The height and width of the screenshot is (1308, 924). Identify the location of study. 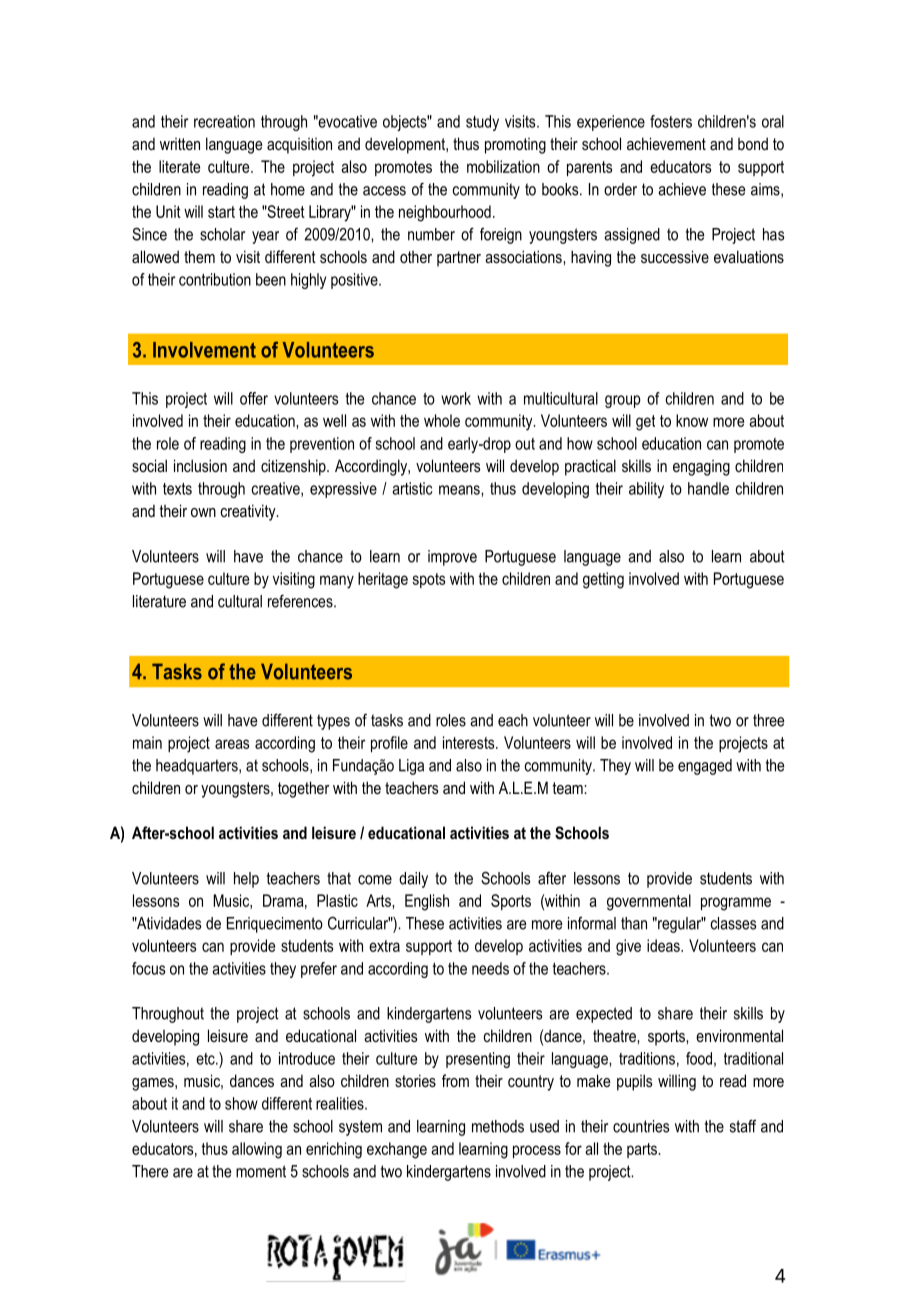
(482, 123).
